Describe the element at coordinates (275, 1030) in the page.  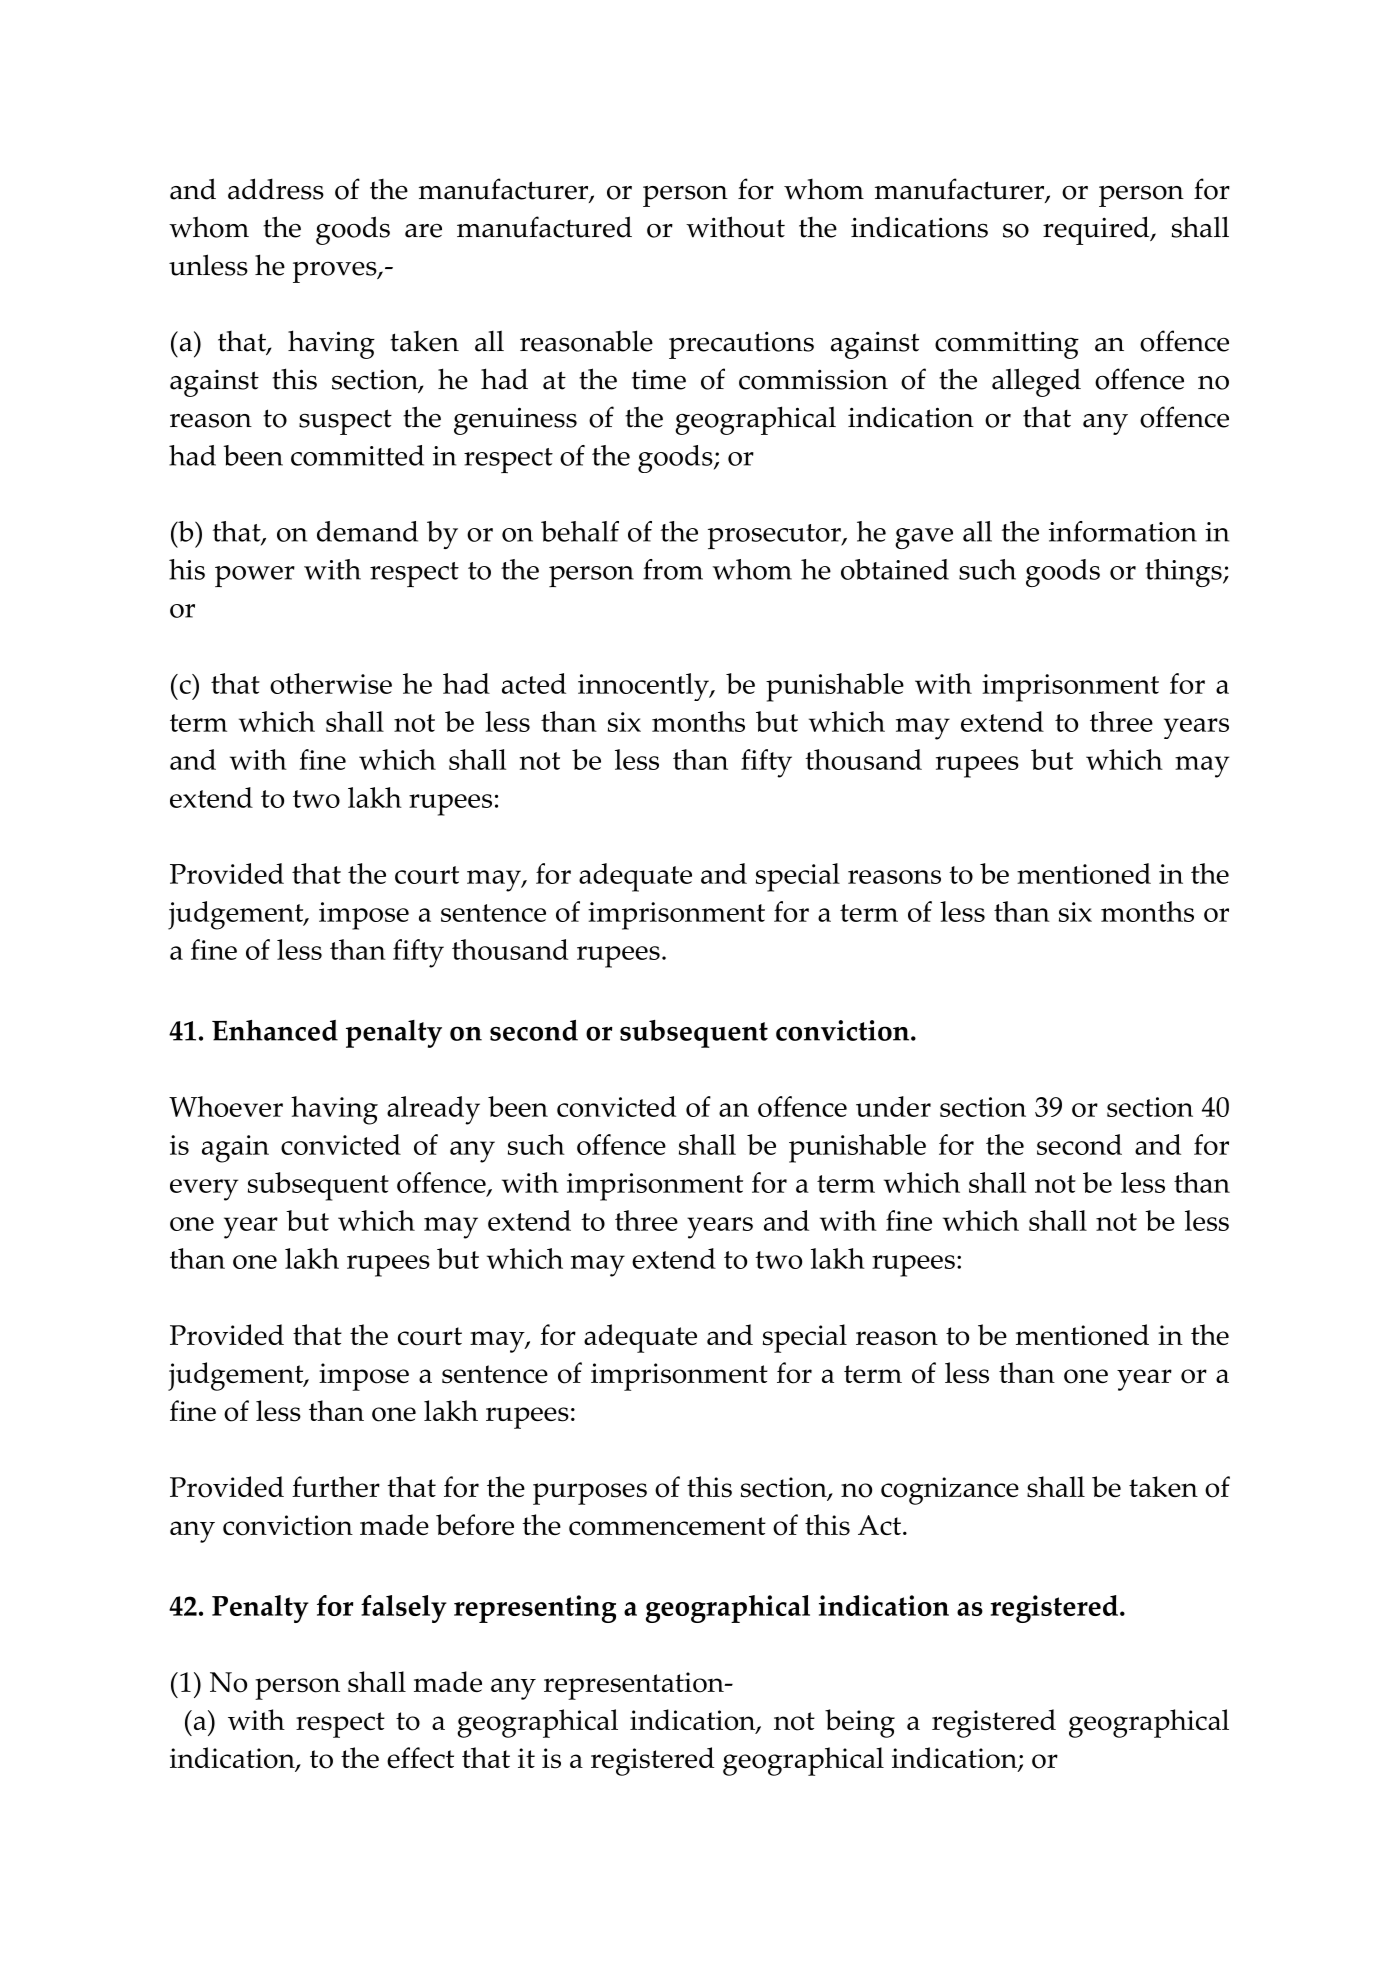
I see `Enhanced` at that location.
